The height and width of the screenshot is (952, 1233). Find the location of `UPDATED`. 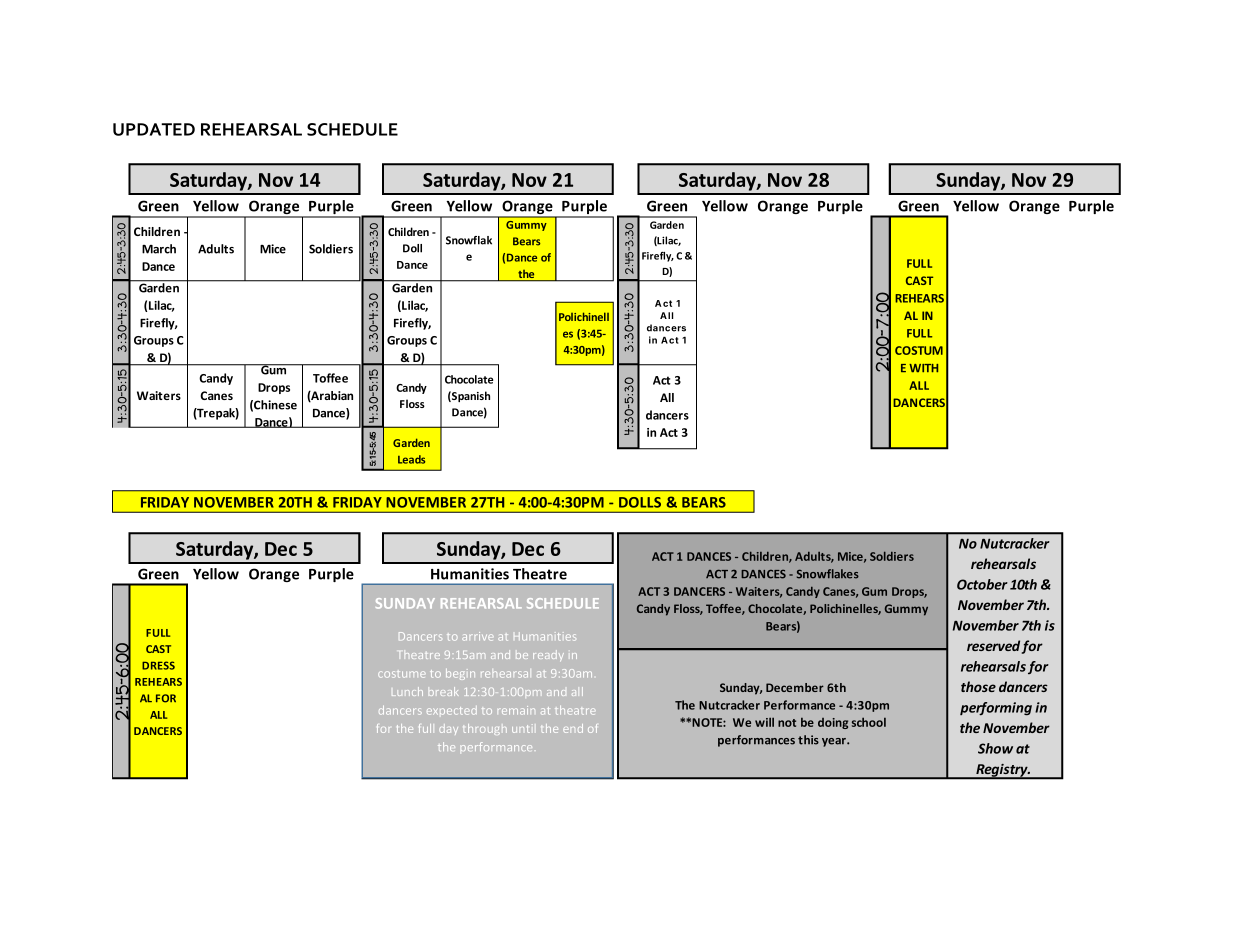

UPDATED is located at coordinates (154, 129).
